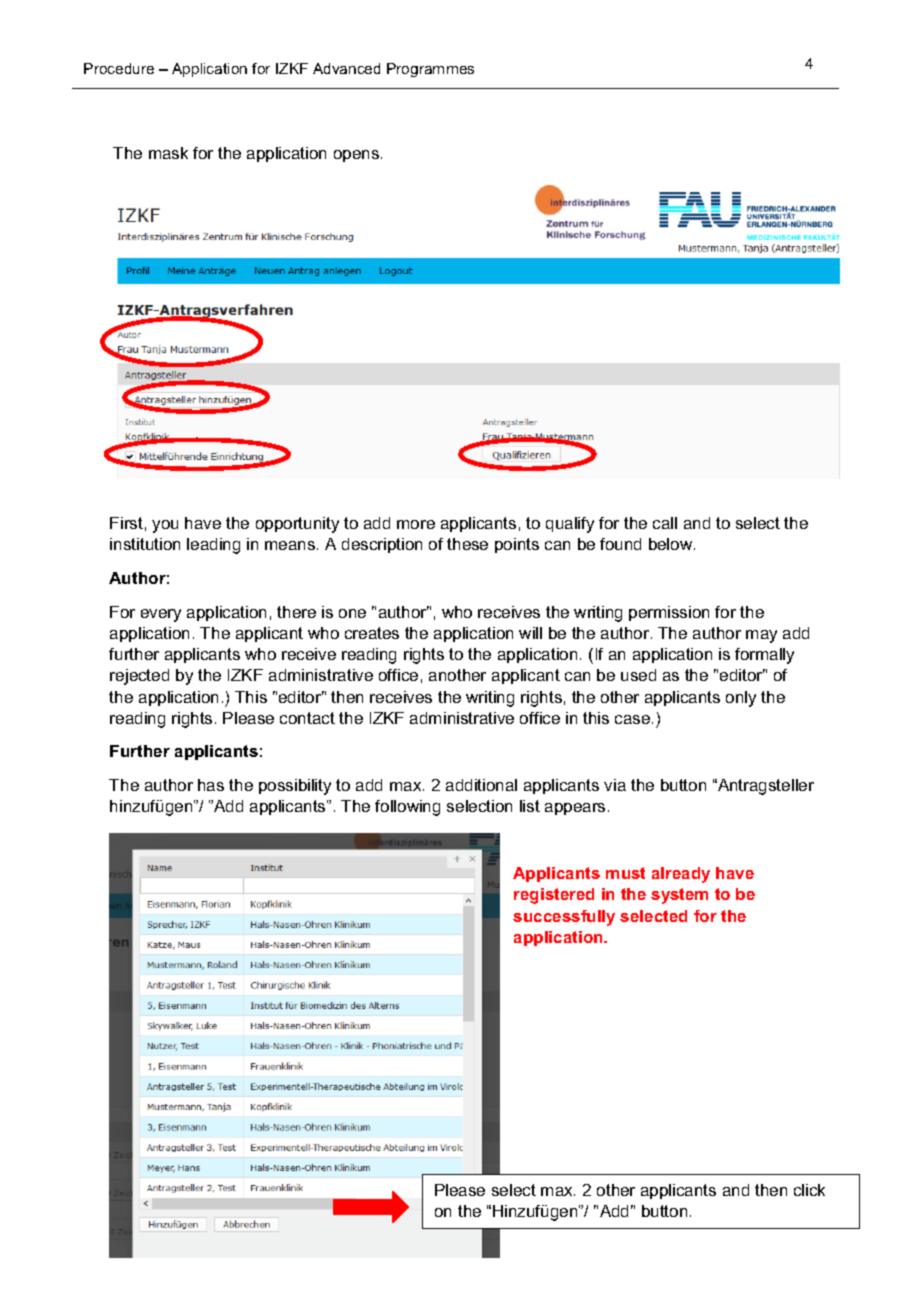  What do you see at coordinates (481, 785) in the screenshot?
I see `additional` at bounding box center [481, 785].
